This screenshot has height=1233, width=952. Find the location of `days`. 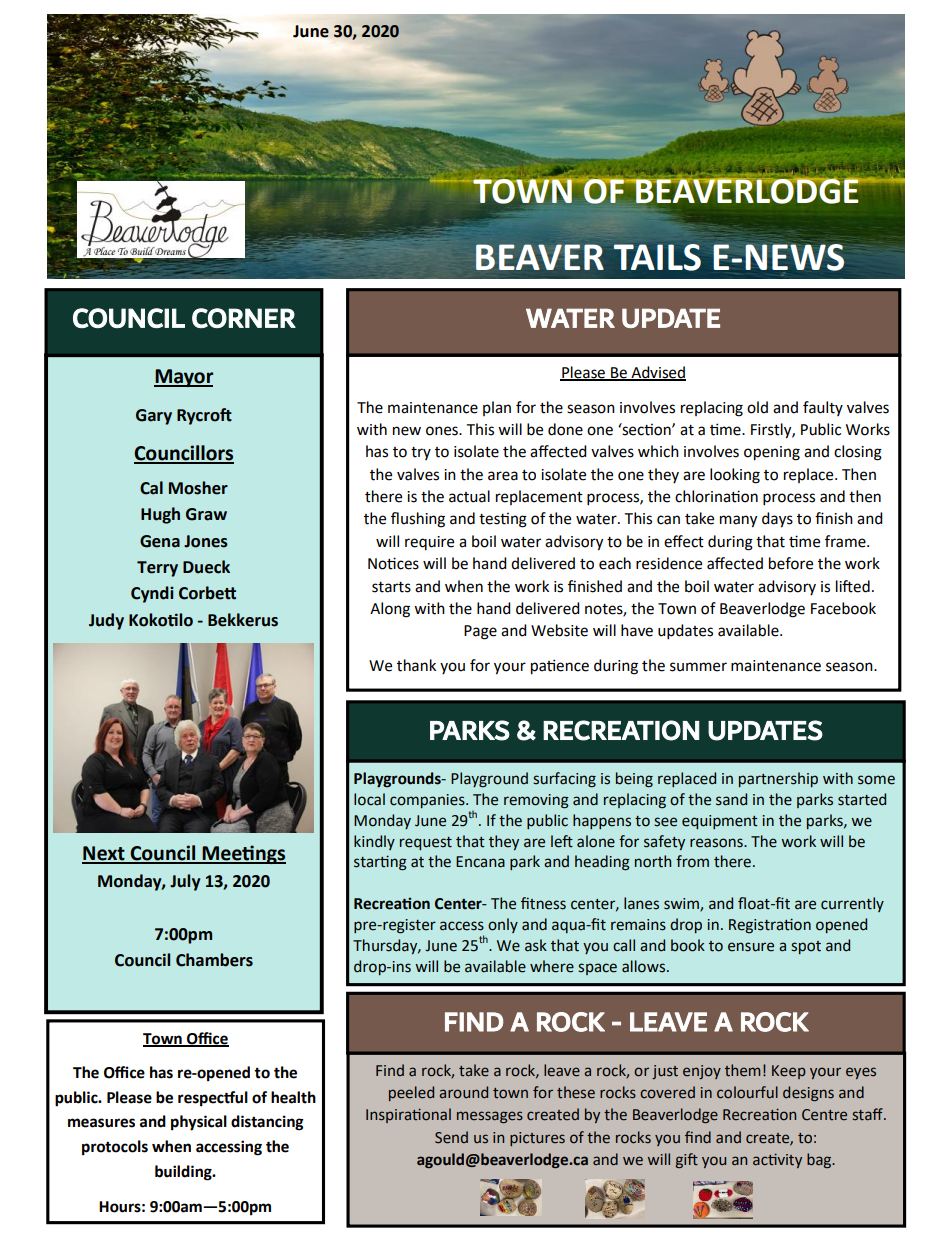

days is located at coordinates (777, 520).
